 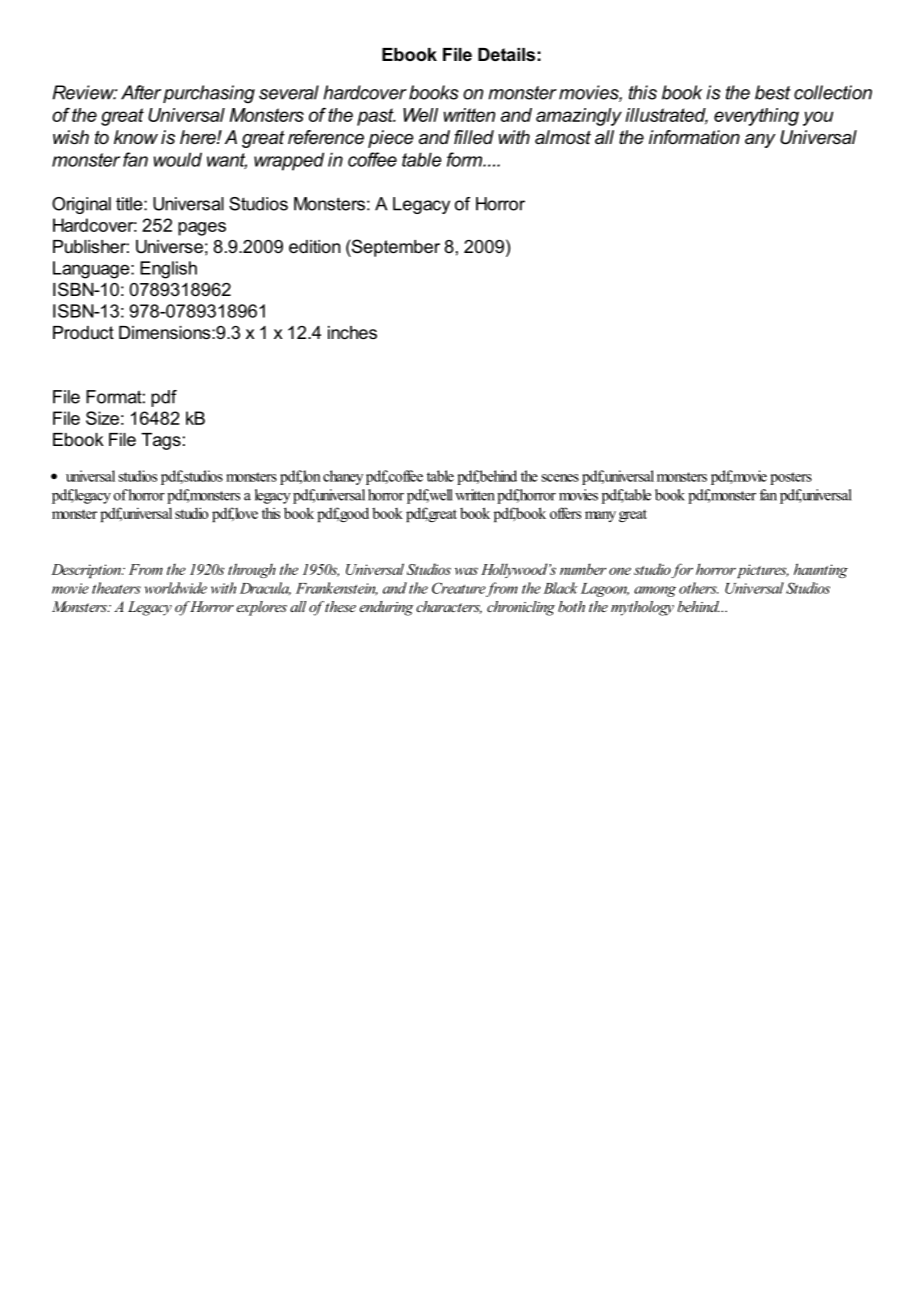 What do you see at coordinates (141, 92) in the document?
I see `After` at bounding box center [141, 92].
